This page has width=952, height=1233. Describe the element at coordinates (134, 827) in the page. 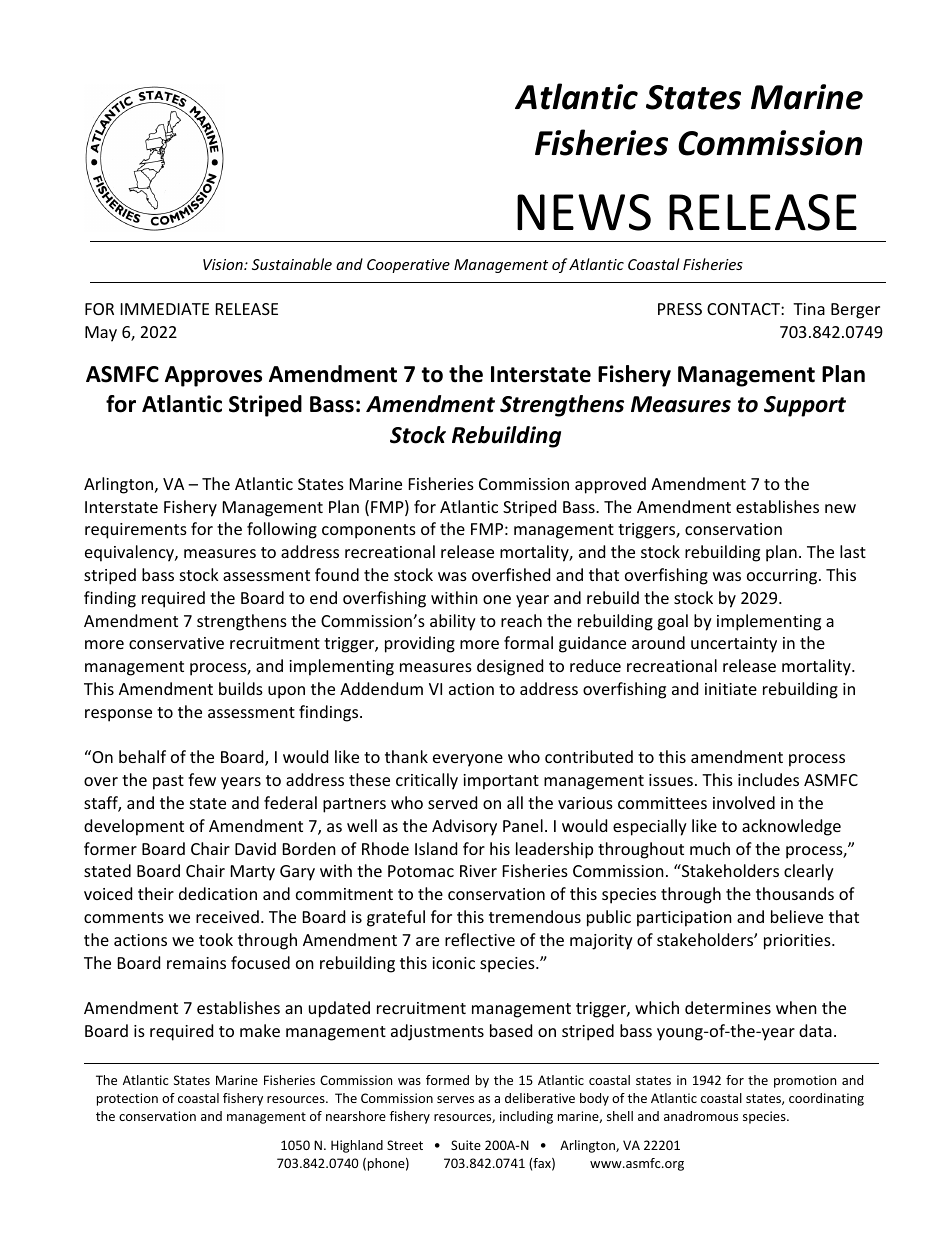

I see `development` at that location.
